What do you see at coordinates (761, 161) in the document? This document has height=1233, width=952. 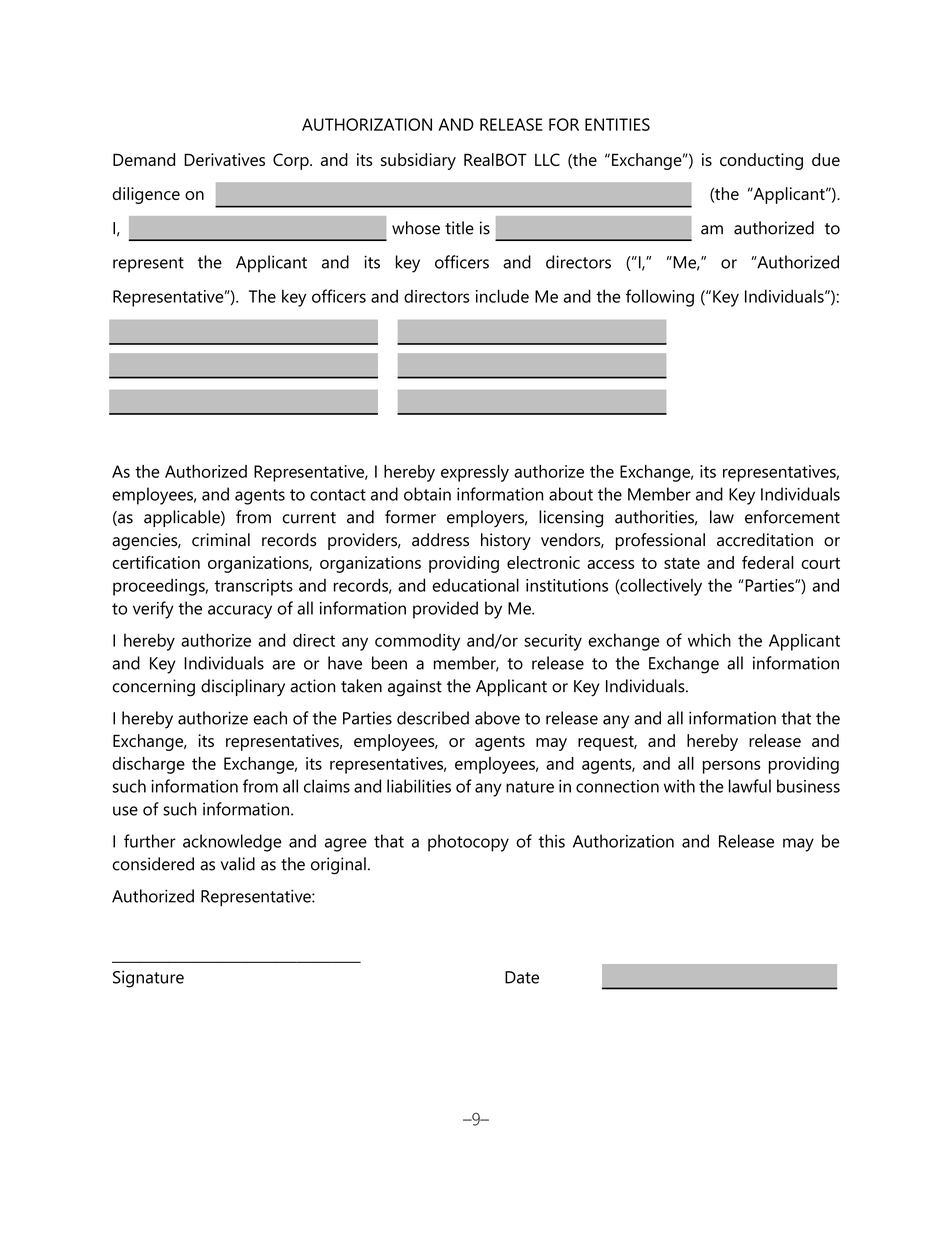 I see `conducting` at bounding box center [761, 161].
